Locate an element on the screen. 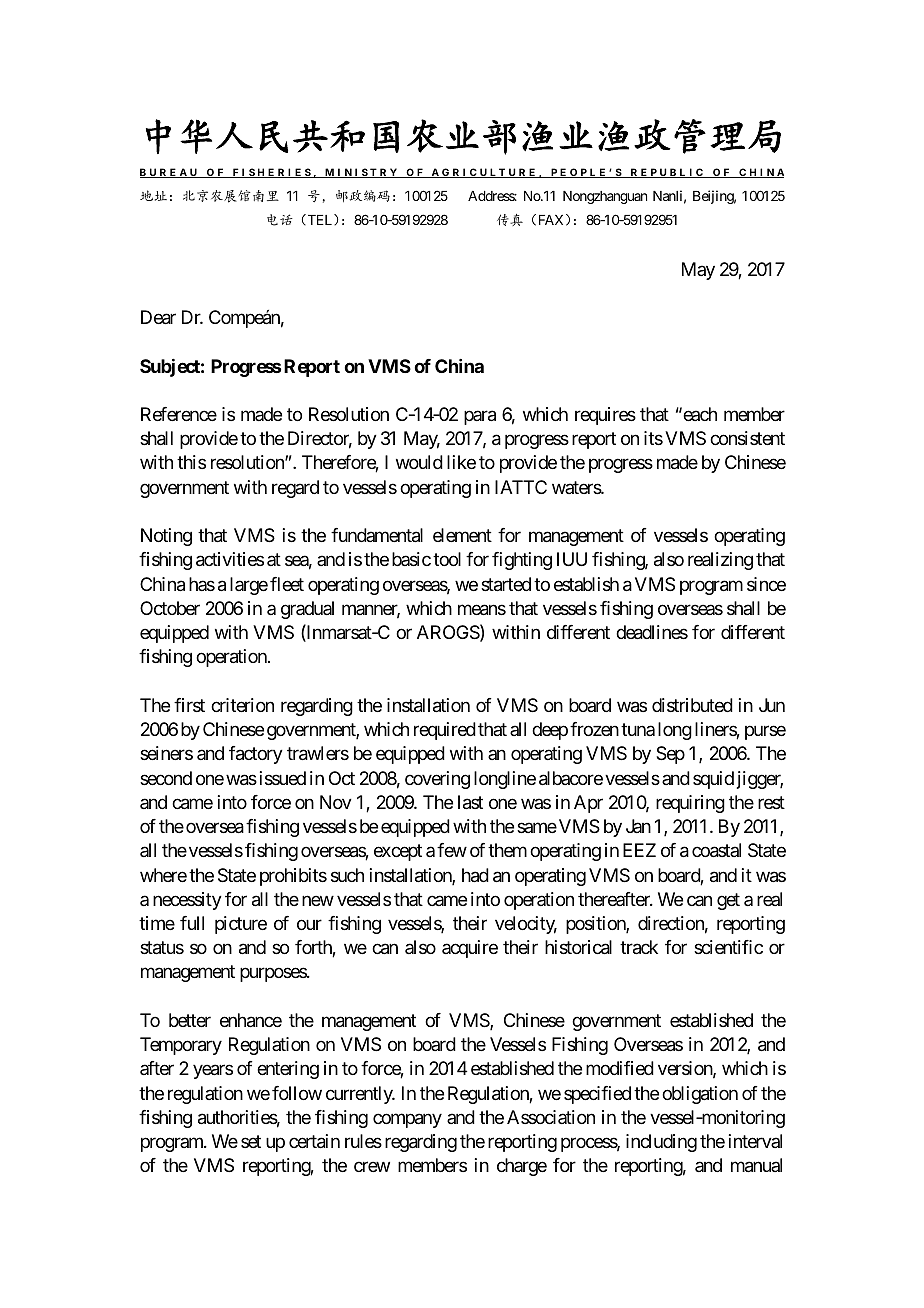 The height and width of the screenshot is (1308, 924). company is located at coordinates (407, 1120).
